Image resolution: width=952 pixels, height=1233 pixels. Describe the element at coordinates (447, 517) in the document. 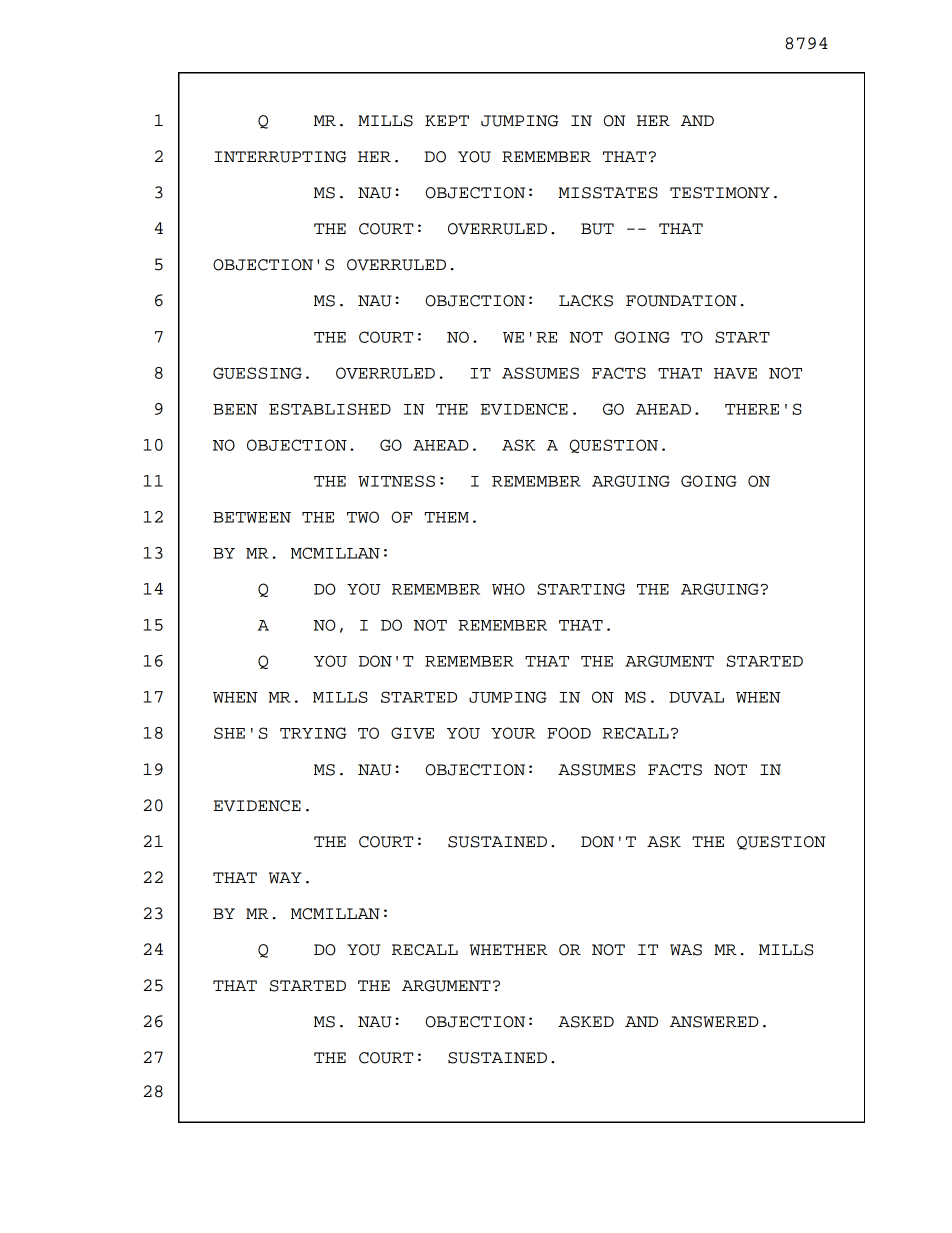

I see `THEM` at that location.
